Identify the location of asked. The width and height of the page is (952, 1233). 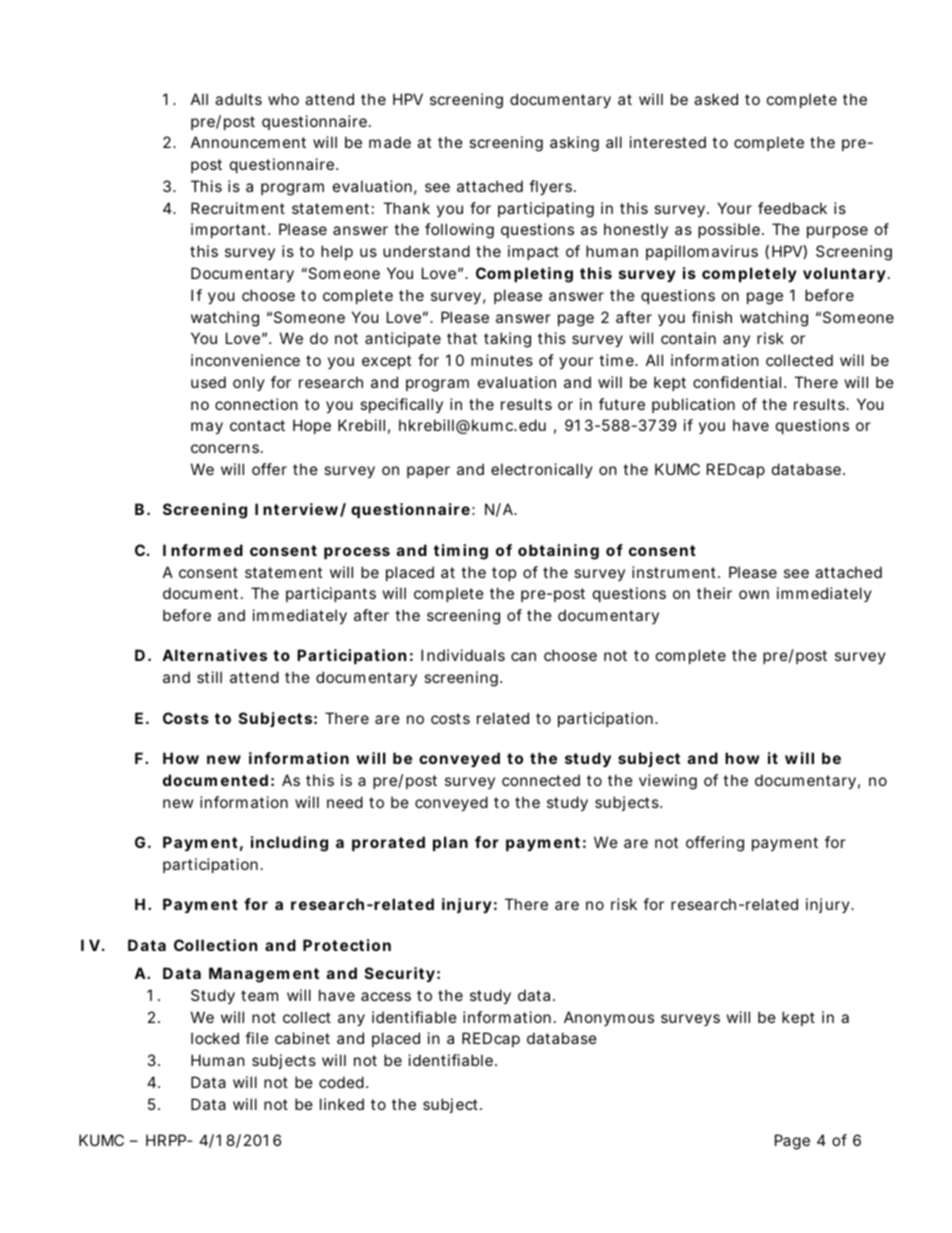
(716, 99).
